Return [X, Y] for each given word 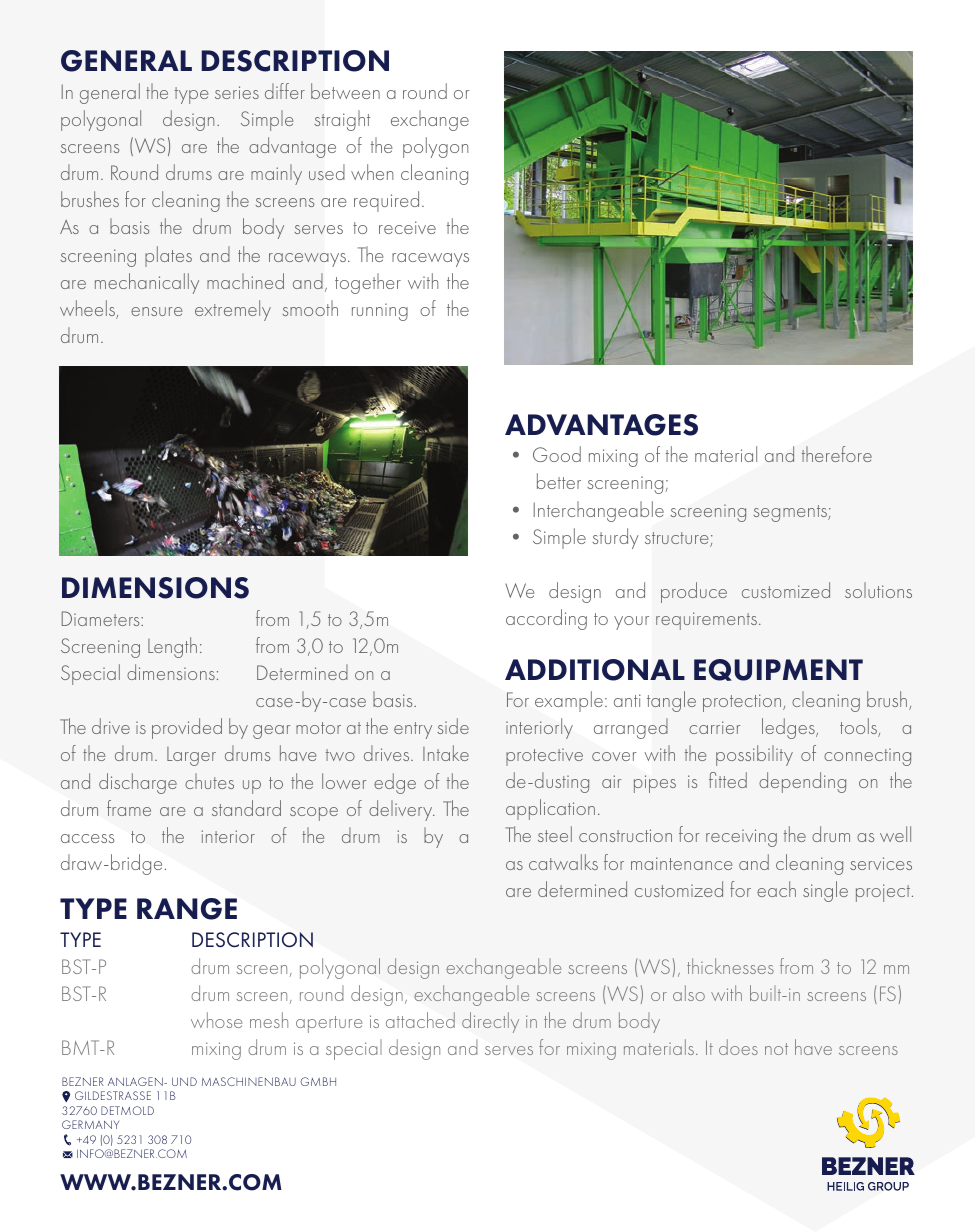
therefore [837, 454]
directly [490, 1022]
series [237, 92]
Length [172, 647]
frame [129, 808]
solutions [878, 590]
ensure [156, 311]
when [372, 172]
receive [407, 227]
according [546, 619]
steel [555, 834]
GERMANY [90, 1124]
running [380, 312]
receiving [741, 838]
